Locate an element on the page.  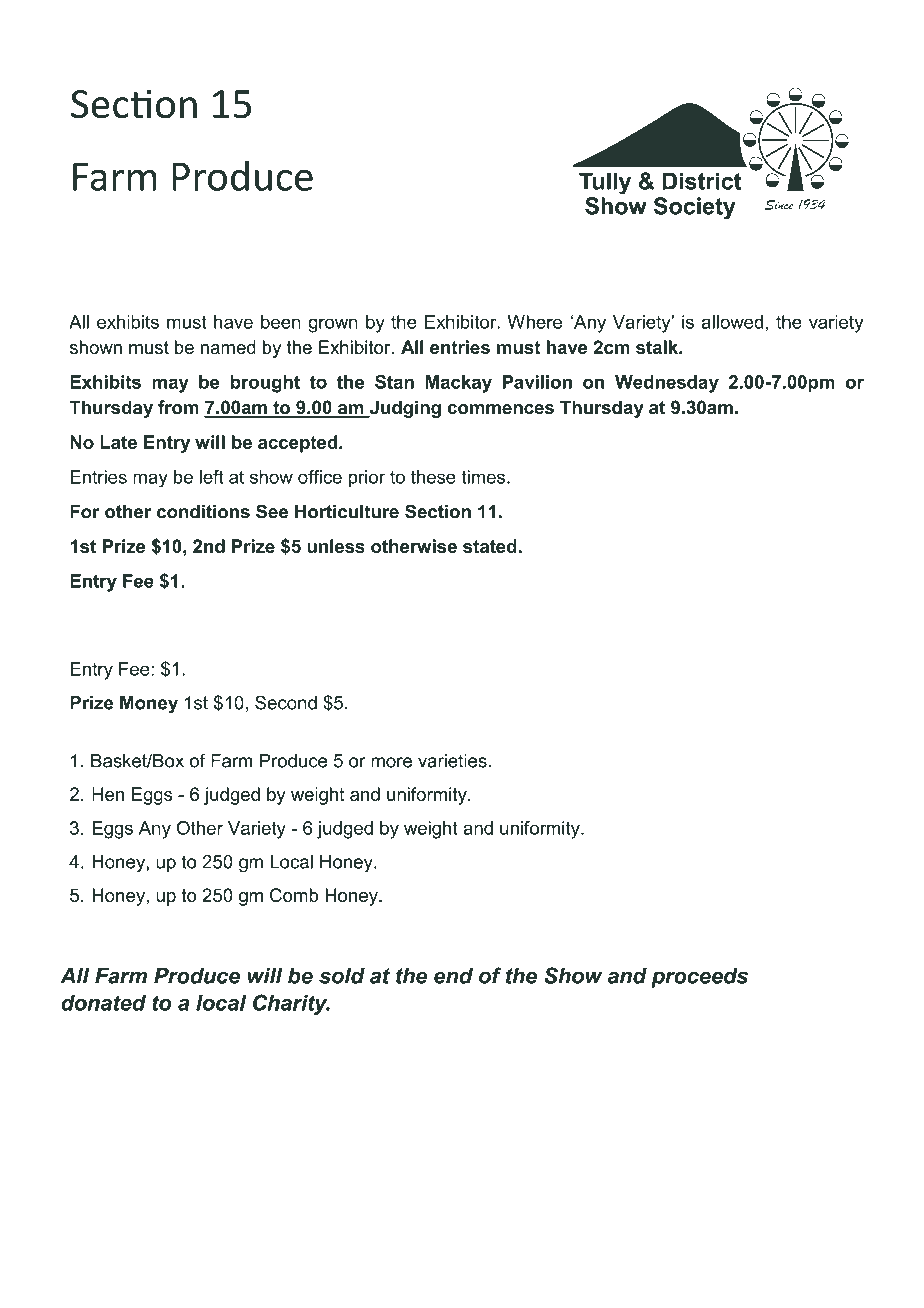
donated is located at coordinates (103, 1003).
